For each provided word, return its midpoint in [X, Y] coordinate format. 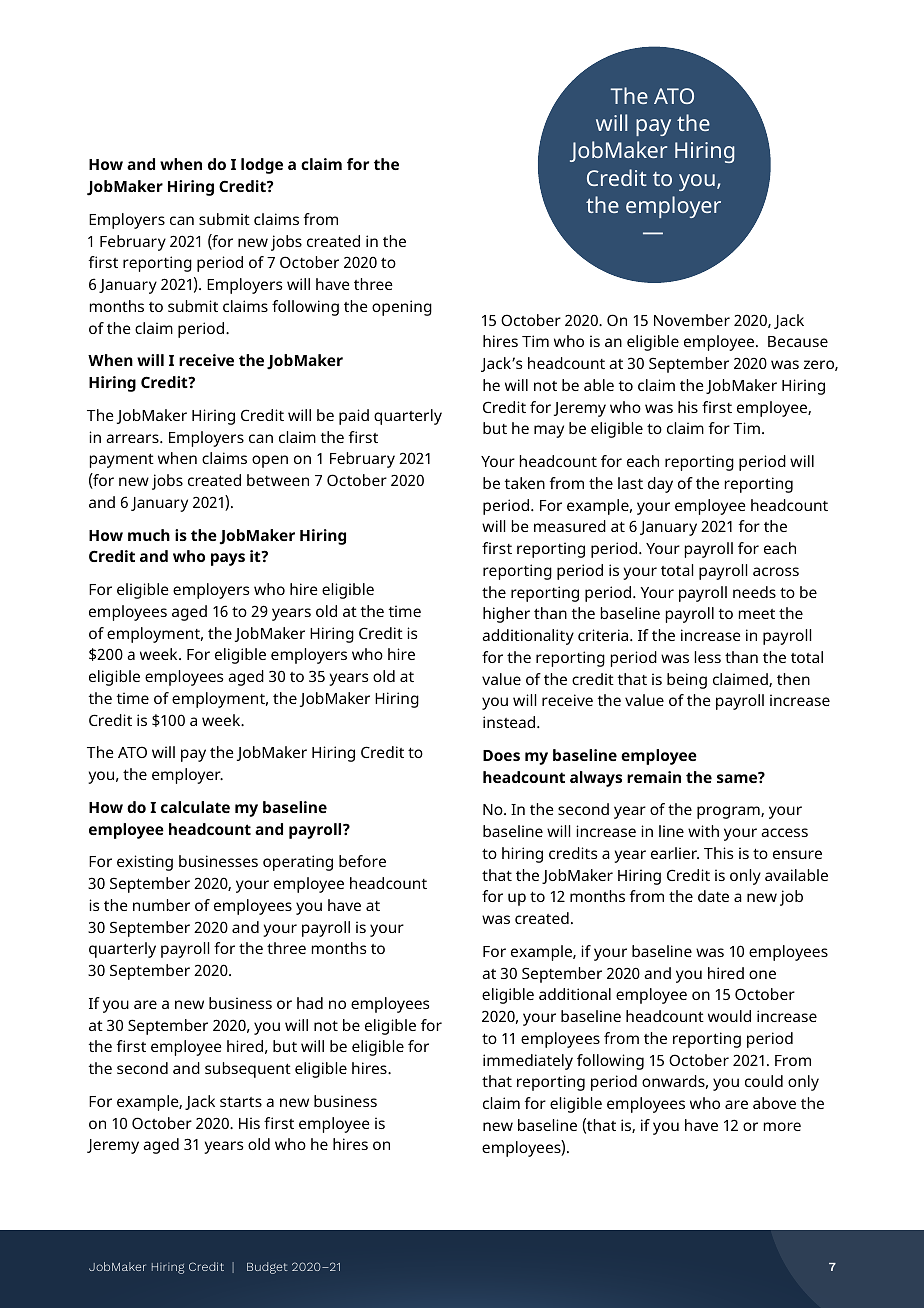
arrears [133, 438]
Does [501, 755]
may [549, 431]
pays [228, 559]
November [692, 320]
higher [506, 615]
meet [757, 614]
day [660, 485]
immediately [528, 1062]
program [729, 812]
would [729, 1016]
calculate [195, 807]
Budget [267, 1268]
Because [798, 341]
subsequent [248, 1070]
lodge [262, 166]
